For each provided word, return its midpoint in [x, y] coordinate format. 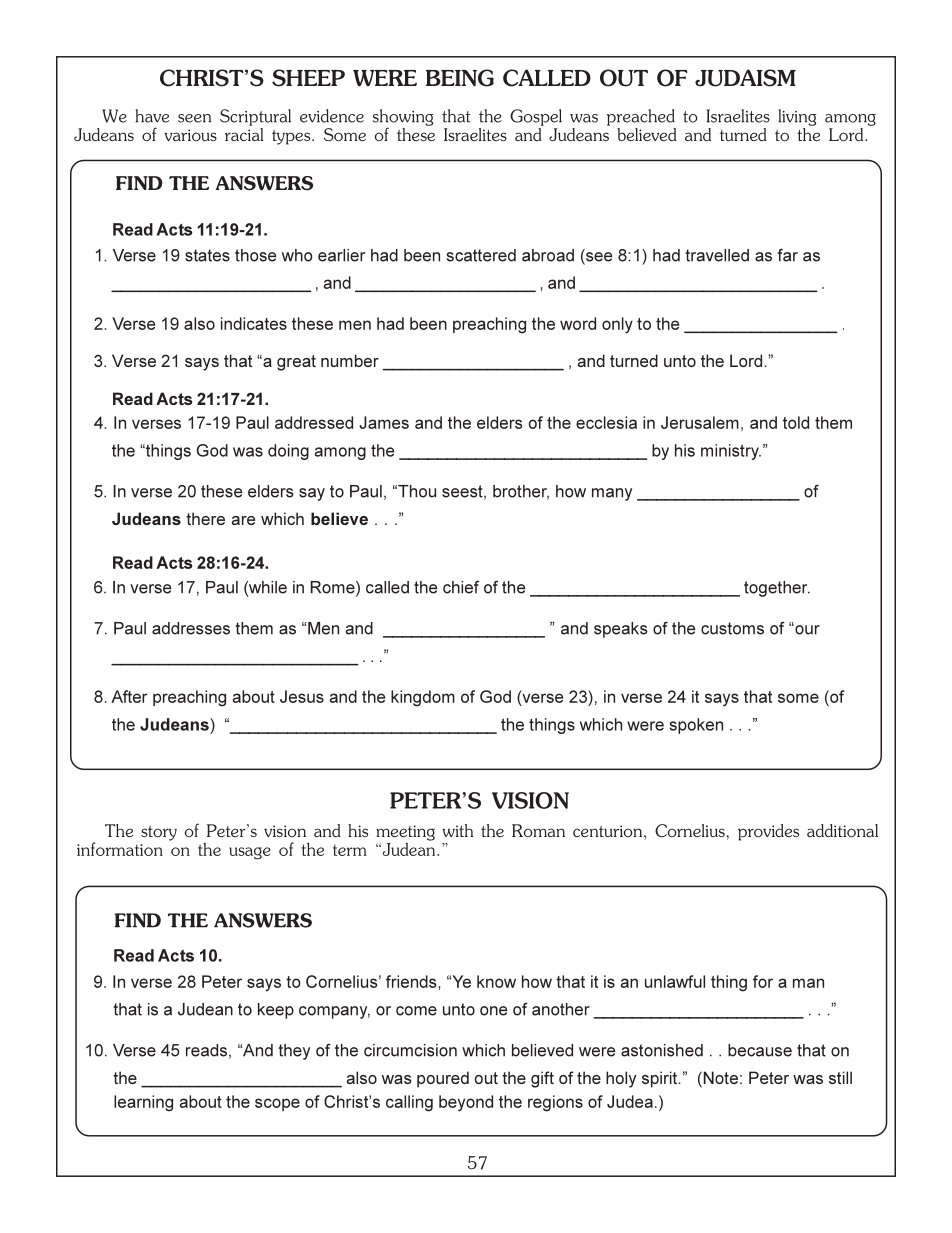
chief [461, 587]
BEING [460, 78]
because [760, 1050]
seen [194, 118]
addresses [191, 628]
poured [443, 1079]
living [797, 117]
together [777, 589]
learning [143, 1103]
